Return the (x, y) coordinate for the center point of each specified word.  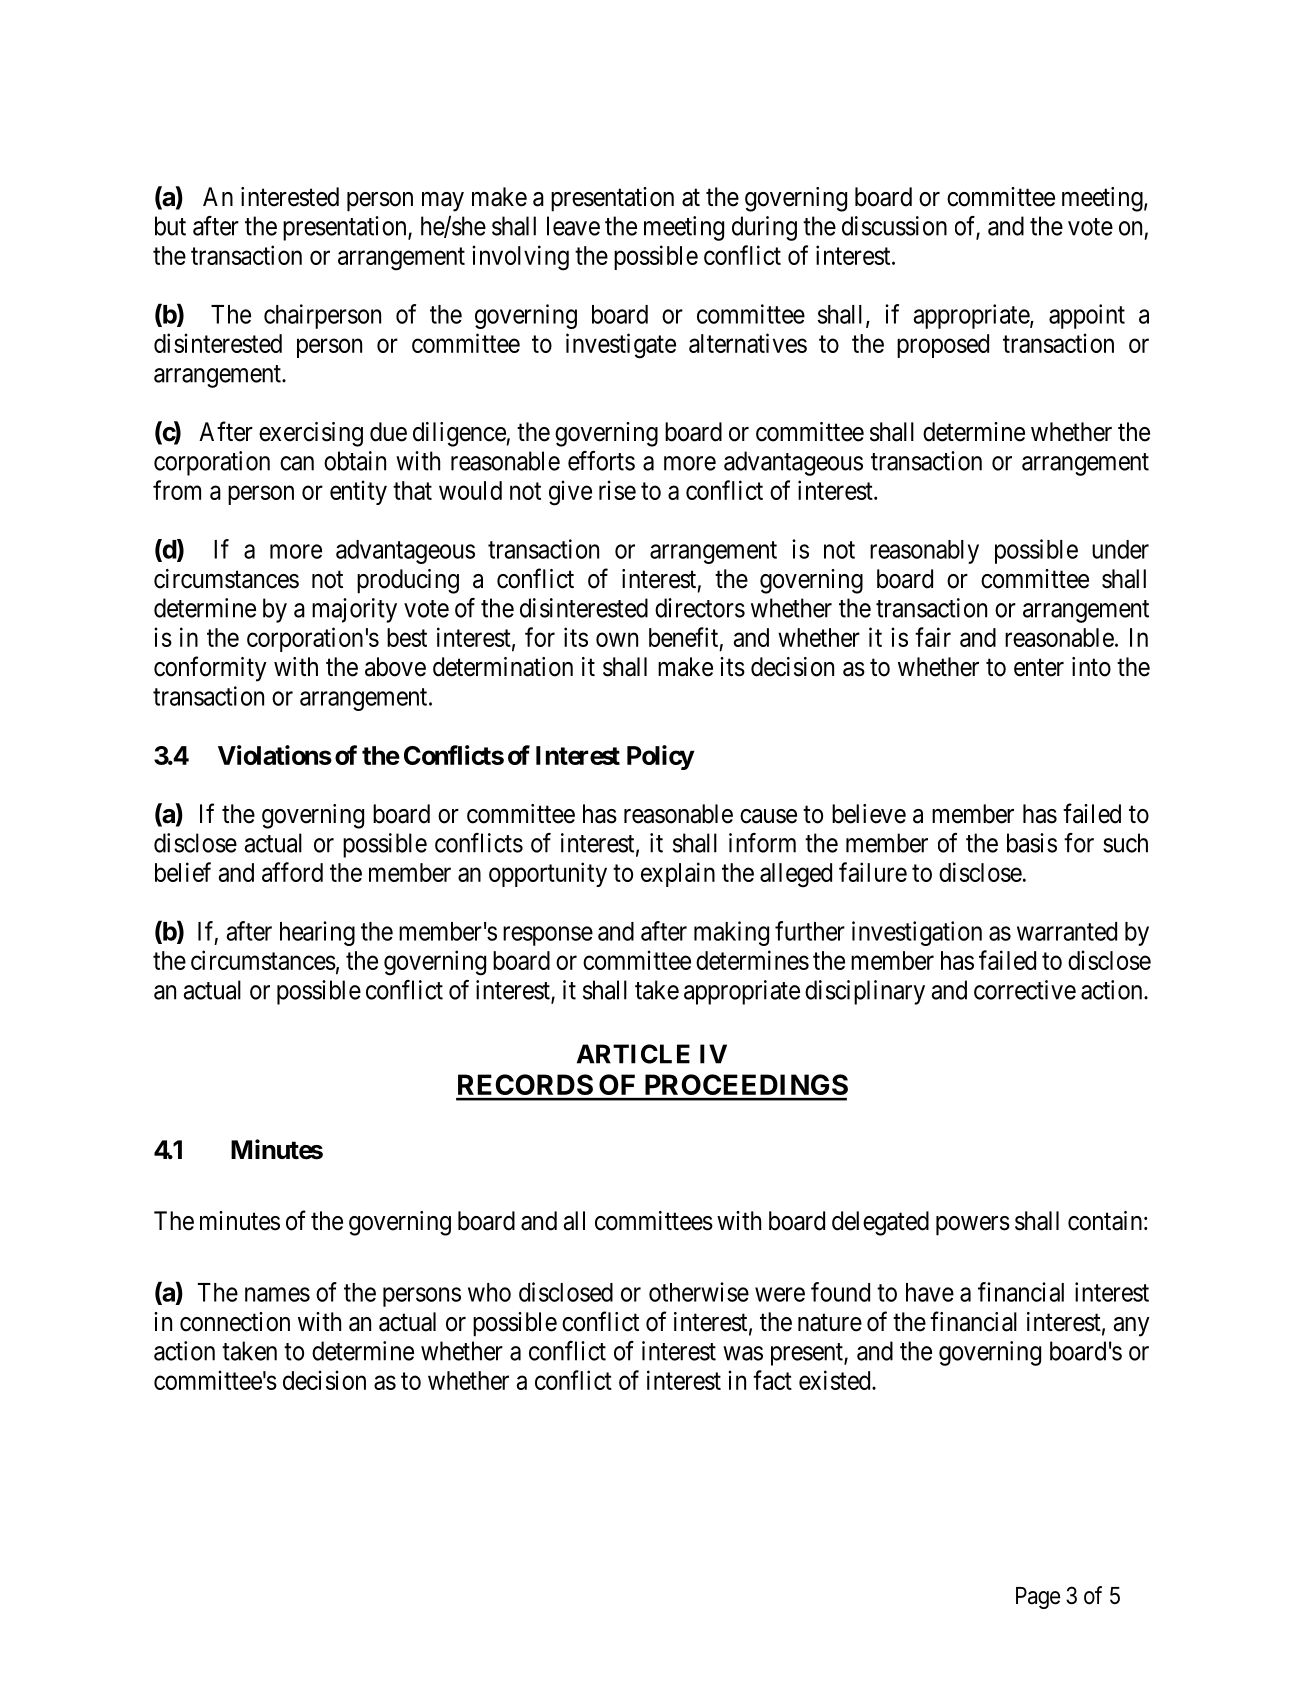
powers (973, 1226)
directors (700, 608)
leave (573, 226)
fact (772, 1380)
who (489, 1292)
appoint (1087, 316)
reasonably (924, 552)
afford (292, 872)
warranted (1067, 931)
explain (678, 874)
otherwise (699, 1292)
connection (235, 1322)
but (170, 226)
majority (354, 610)
